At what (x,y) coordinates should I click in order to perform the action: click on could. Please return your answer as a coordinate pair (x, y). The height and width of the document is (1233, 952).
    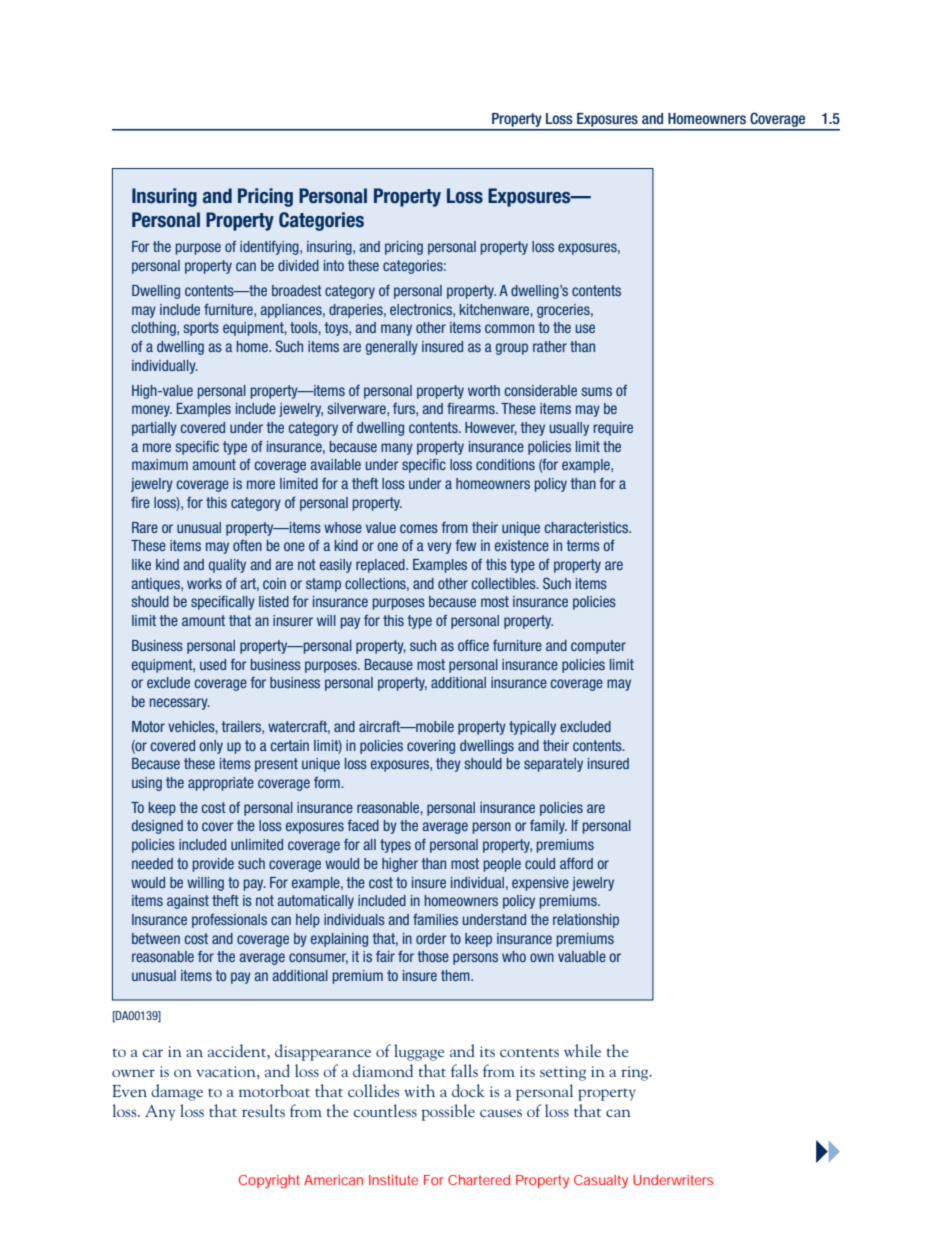
    Looking at the image, I should click on (540, 863).
